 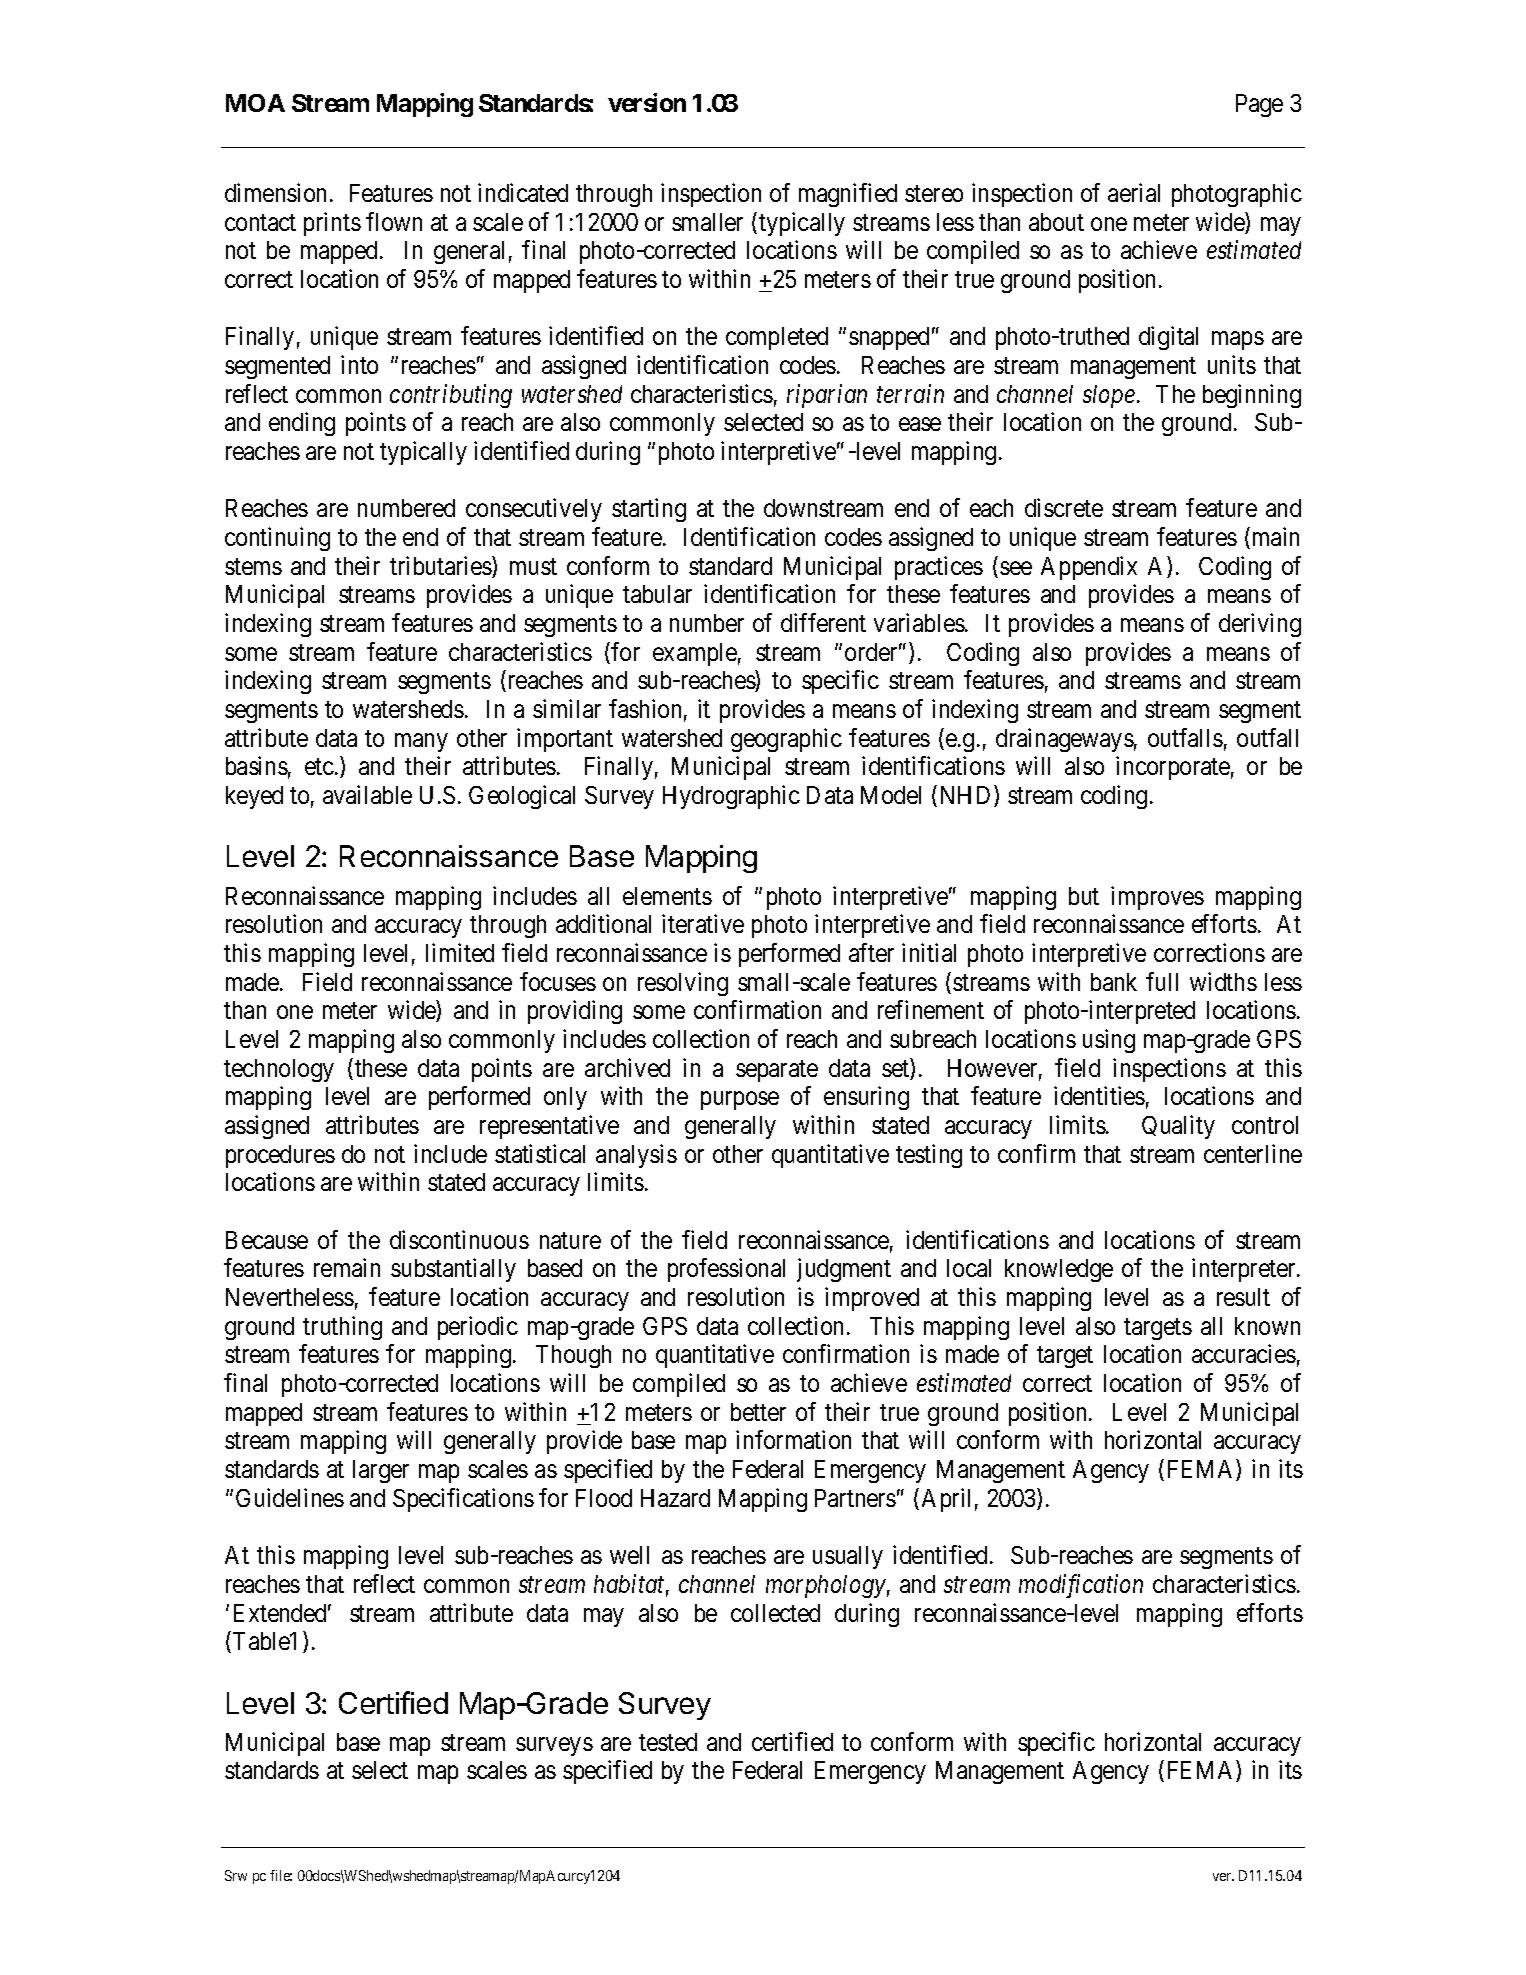 I want to click on deriving, so click(x=1260, y=625).
